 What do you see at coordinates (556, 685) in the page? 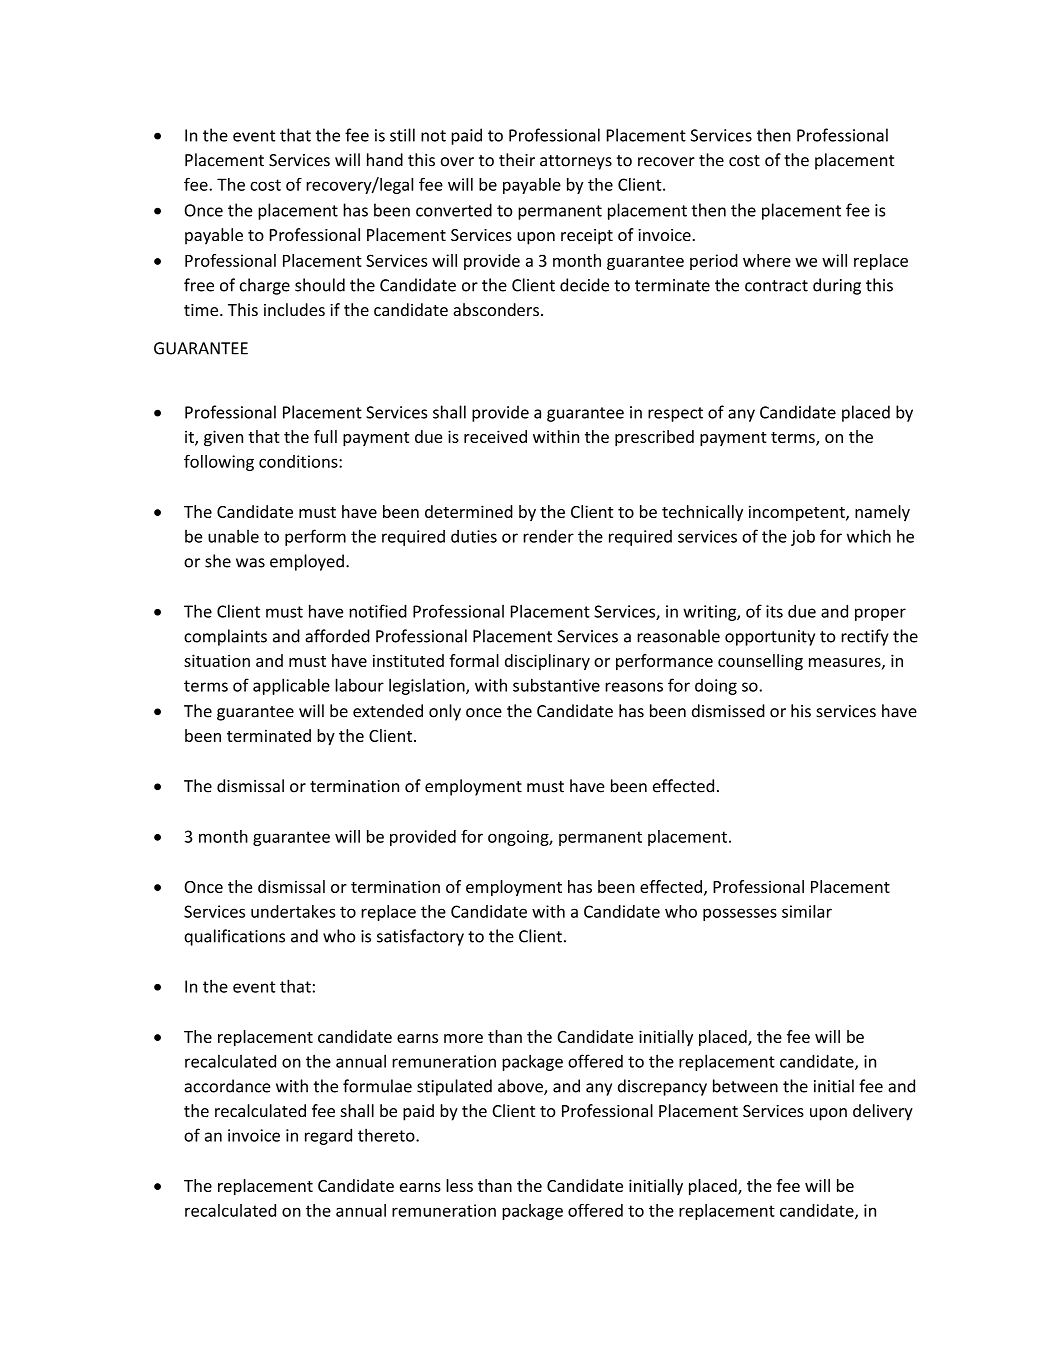
I see `substantive` at bounding box center [556, 685].
